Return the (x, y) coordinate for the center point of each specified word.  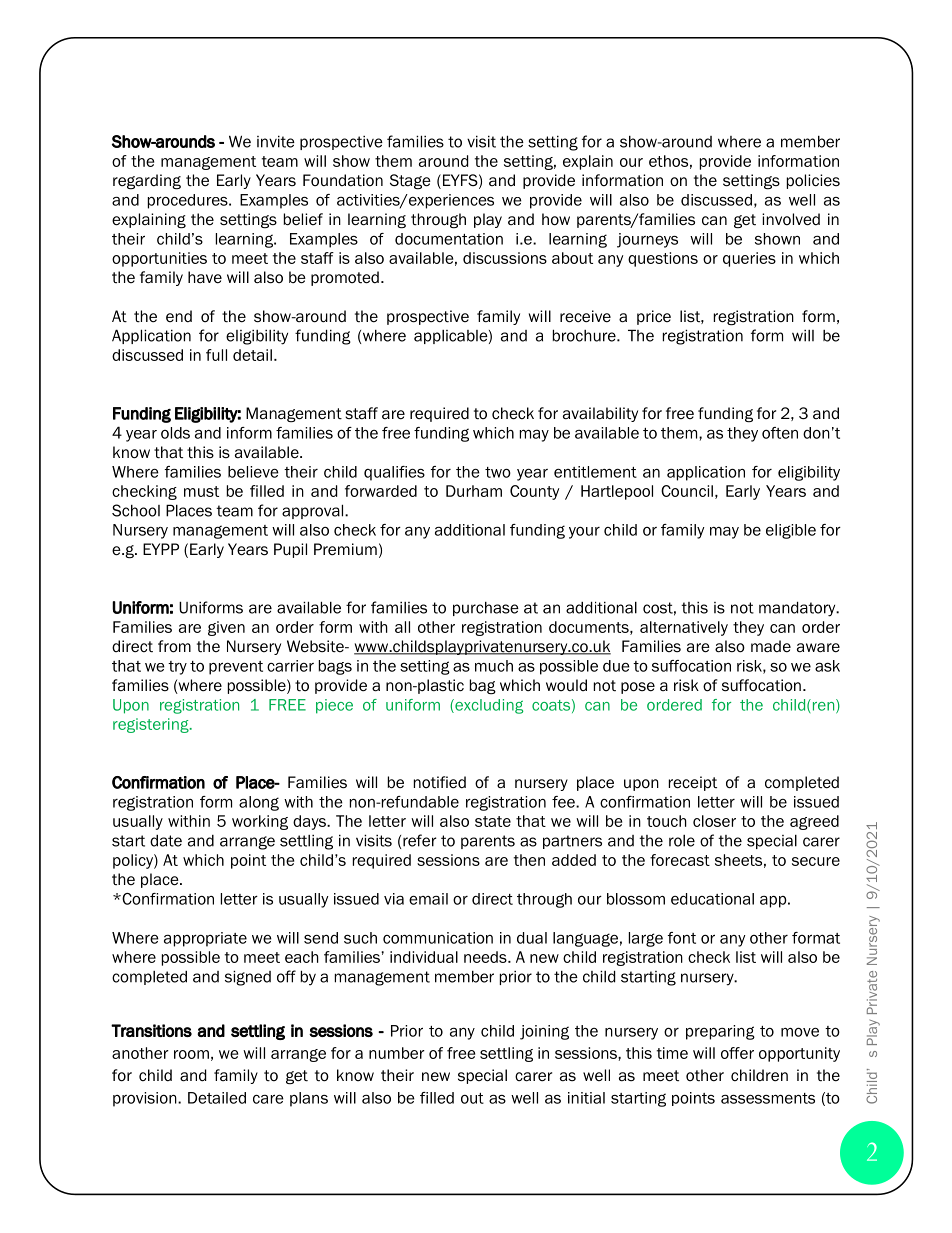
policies (813, 181)
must (201, 491)
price (654, 317)
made (771, 646)
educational (712, 899)
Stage (410, 182)
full (216, 355)
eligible (791, 531)
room (191, 1054)
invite (276, 141)
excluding (488, 706)
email (428, 899)
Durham (474, 491)
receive (585, 316)
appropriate (205, 939)
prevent (236, 668)
